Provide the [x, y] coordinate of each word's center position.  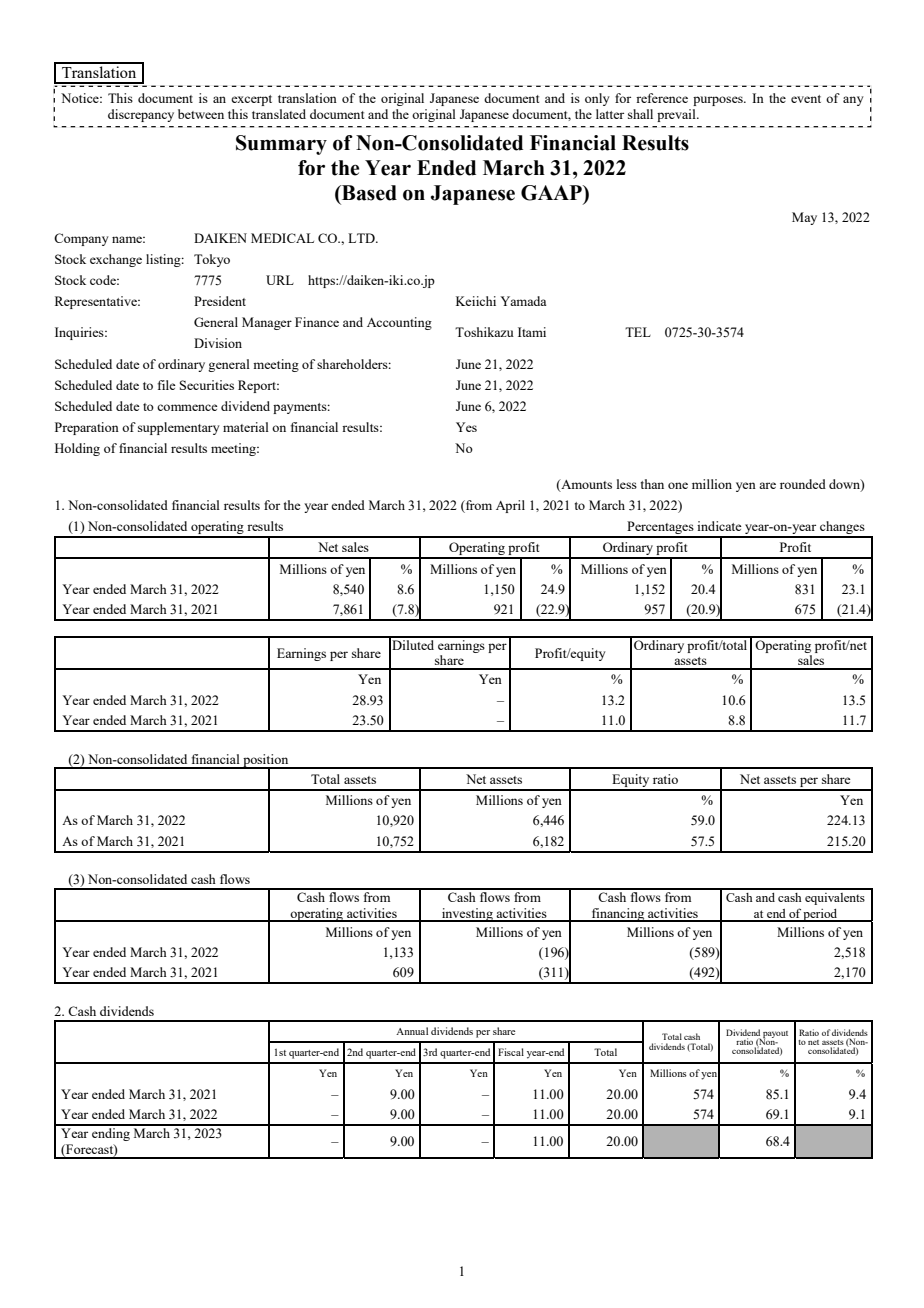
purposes [719, 101]
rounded [803, 484]
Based [368, 193]
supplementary [179, 428]
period [821, 915]
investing [467, 915]
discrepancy [141, 115]
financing [618, 915]
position [266, 761]
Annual [412, 1031]
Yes [466, 427]
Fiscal [511, 1052]
